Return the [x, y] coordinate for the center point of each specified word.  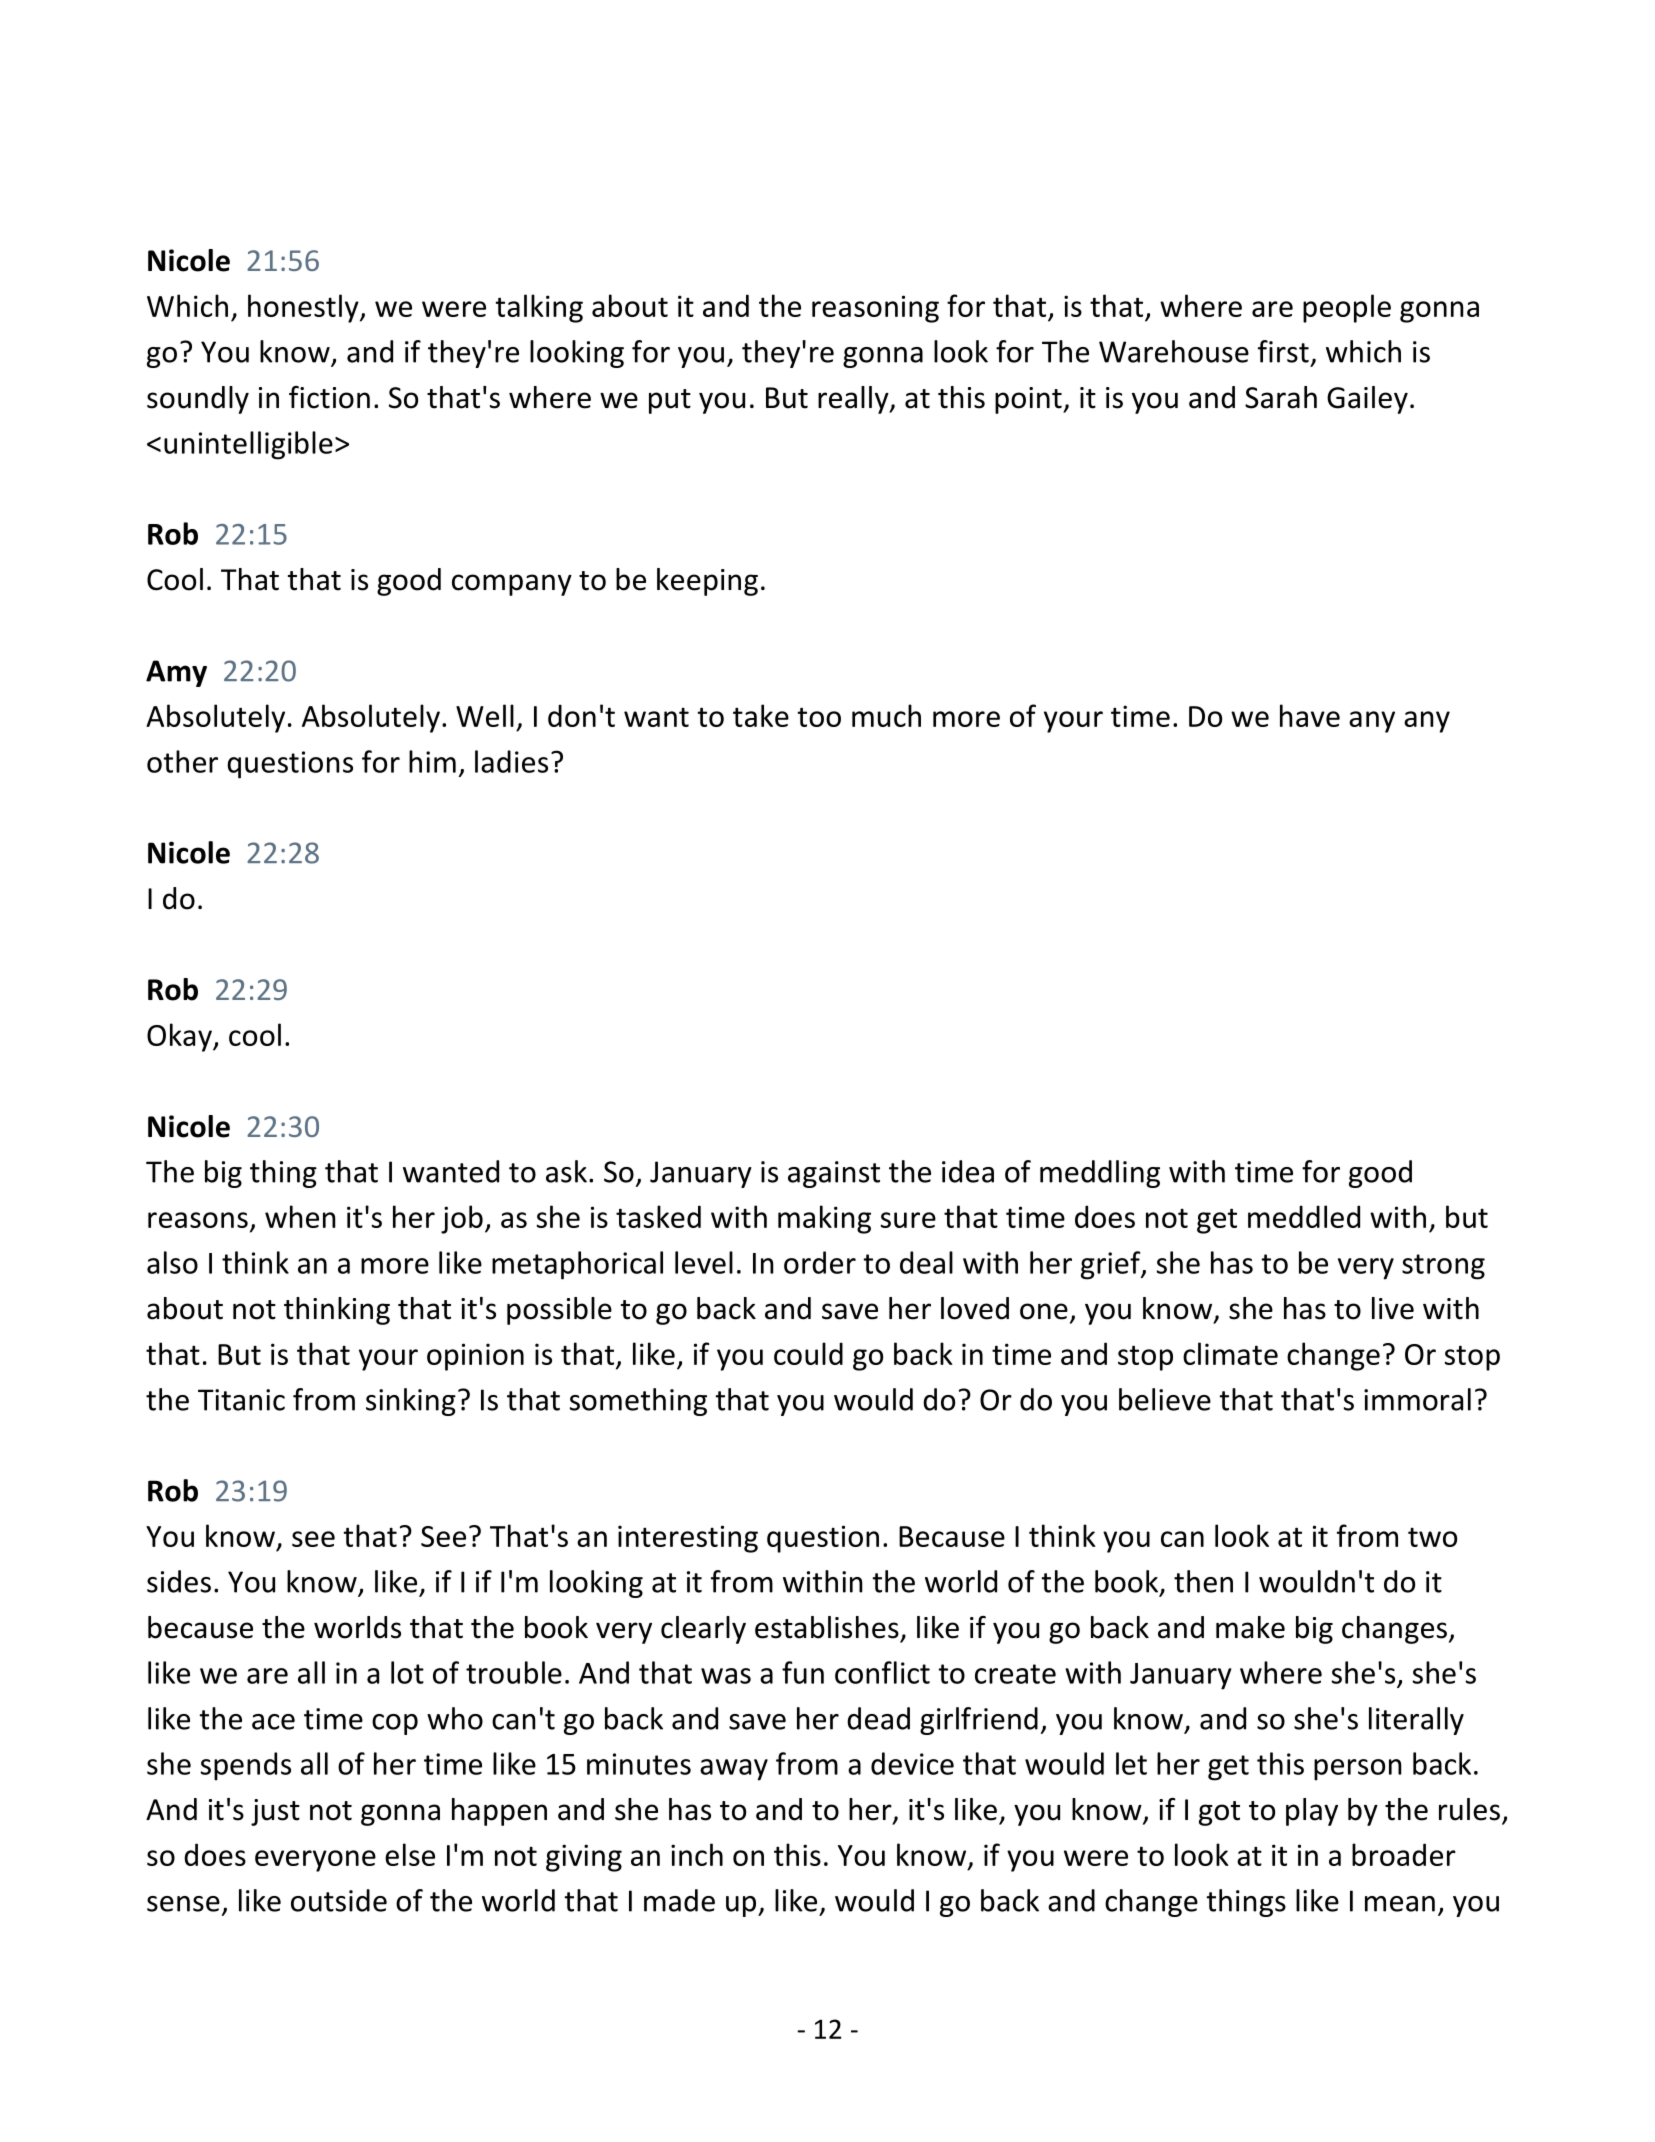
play [1312, 1812]
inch [697, 1854]
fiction [329, 397]
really [854, 400]
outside [339, 1900]
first [1283, 351]
